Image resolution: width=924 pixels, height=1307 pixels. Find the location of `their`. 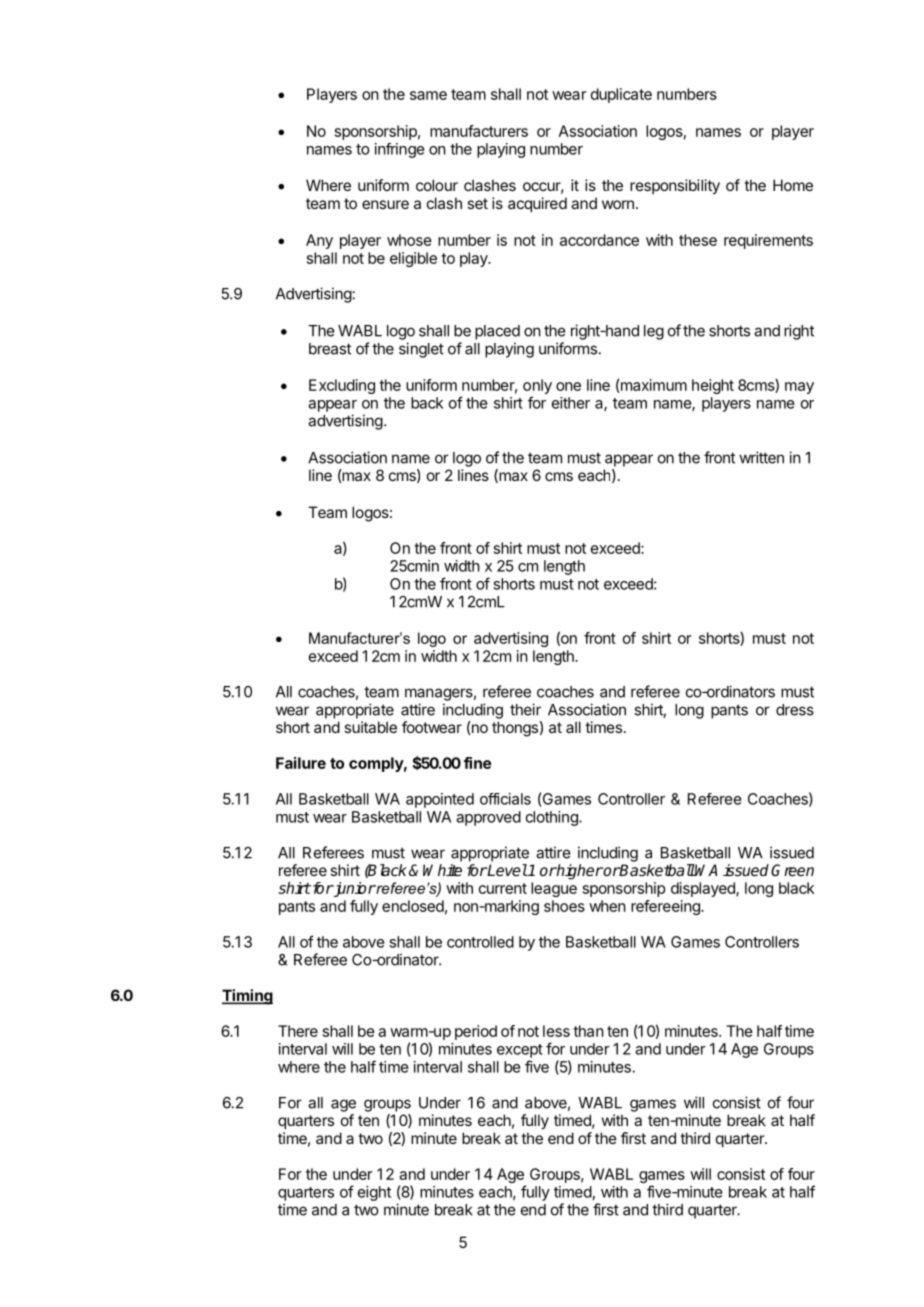

their is located at coordinates (525, 709).
